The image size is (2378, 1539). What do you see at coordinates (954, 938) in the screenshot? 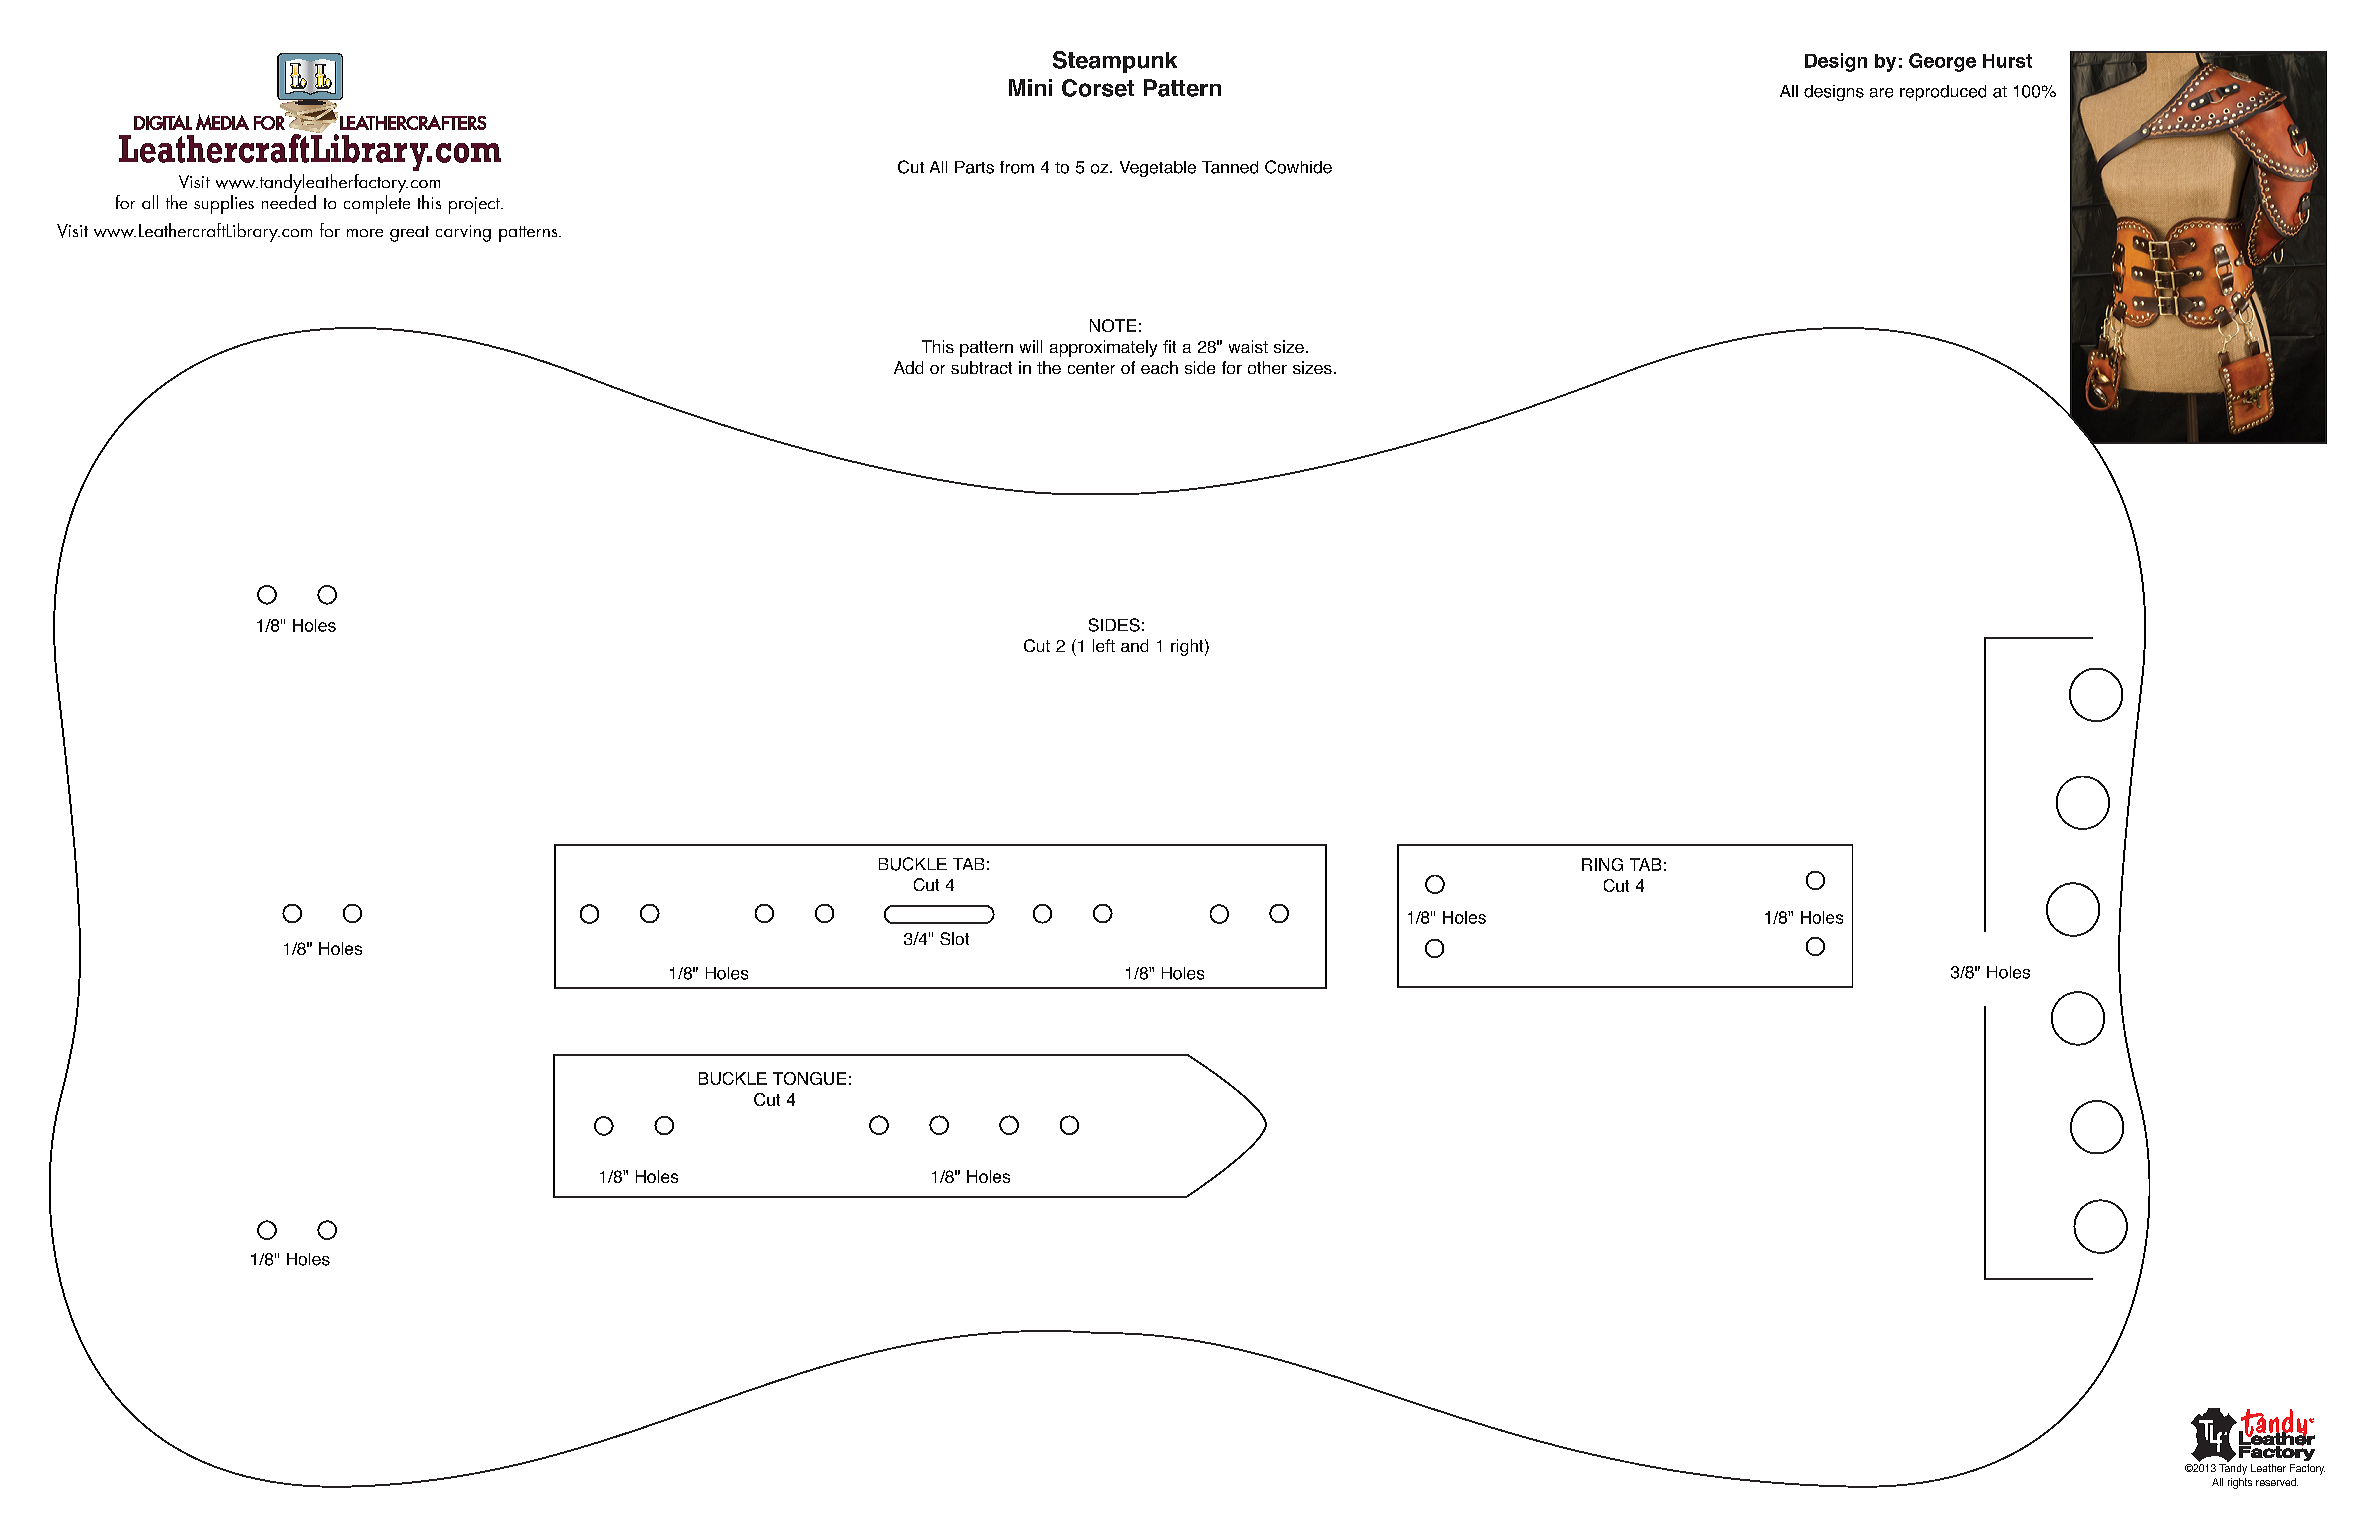
I see `Slot` at bounding box center [954, 938].
